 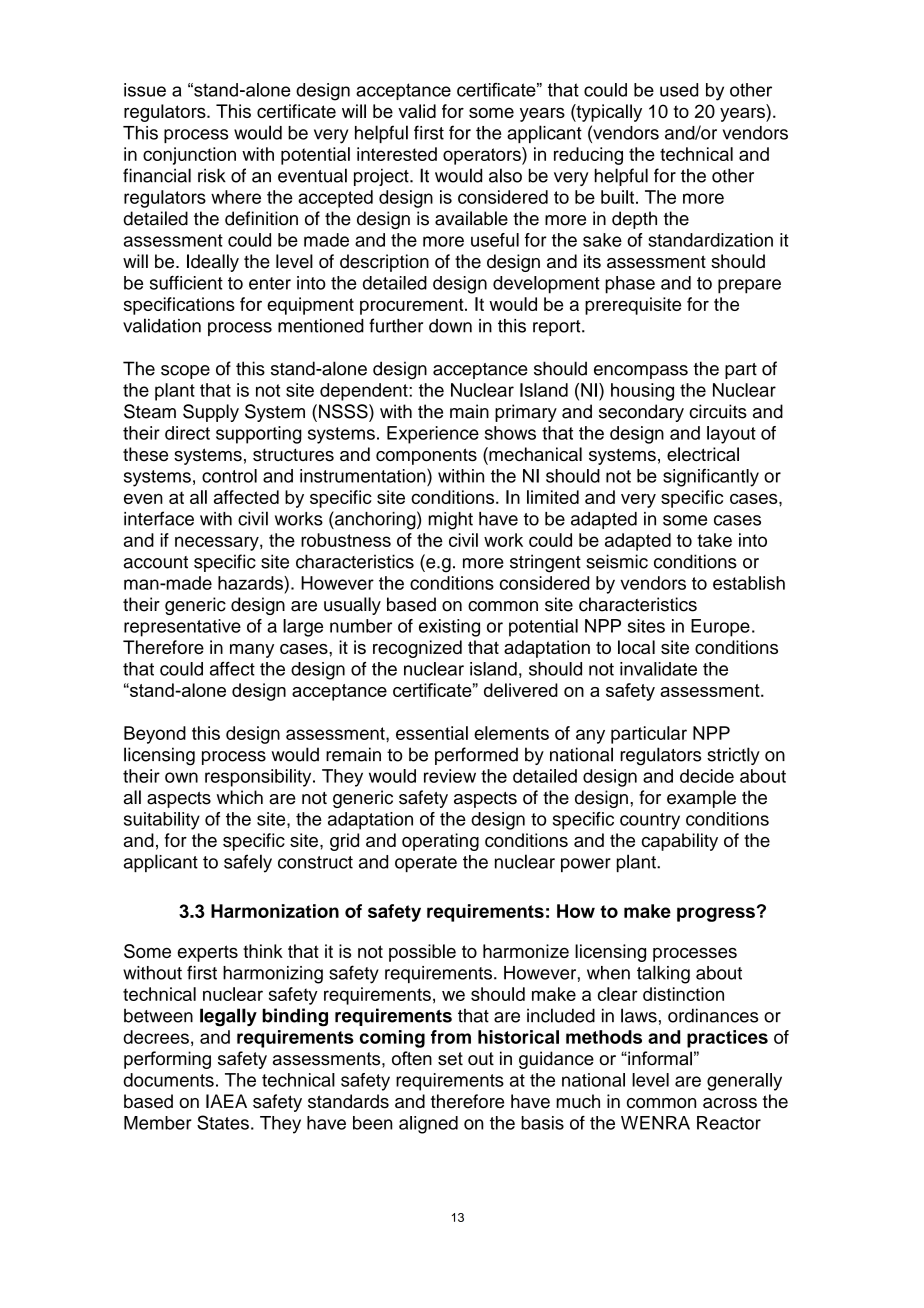 What do you see at coordinates (428, 1125) in the screenshot?
I see `aligned` at bounding box center [428, 1125].
